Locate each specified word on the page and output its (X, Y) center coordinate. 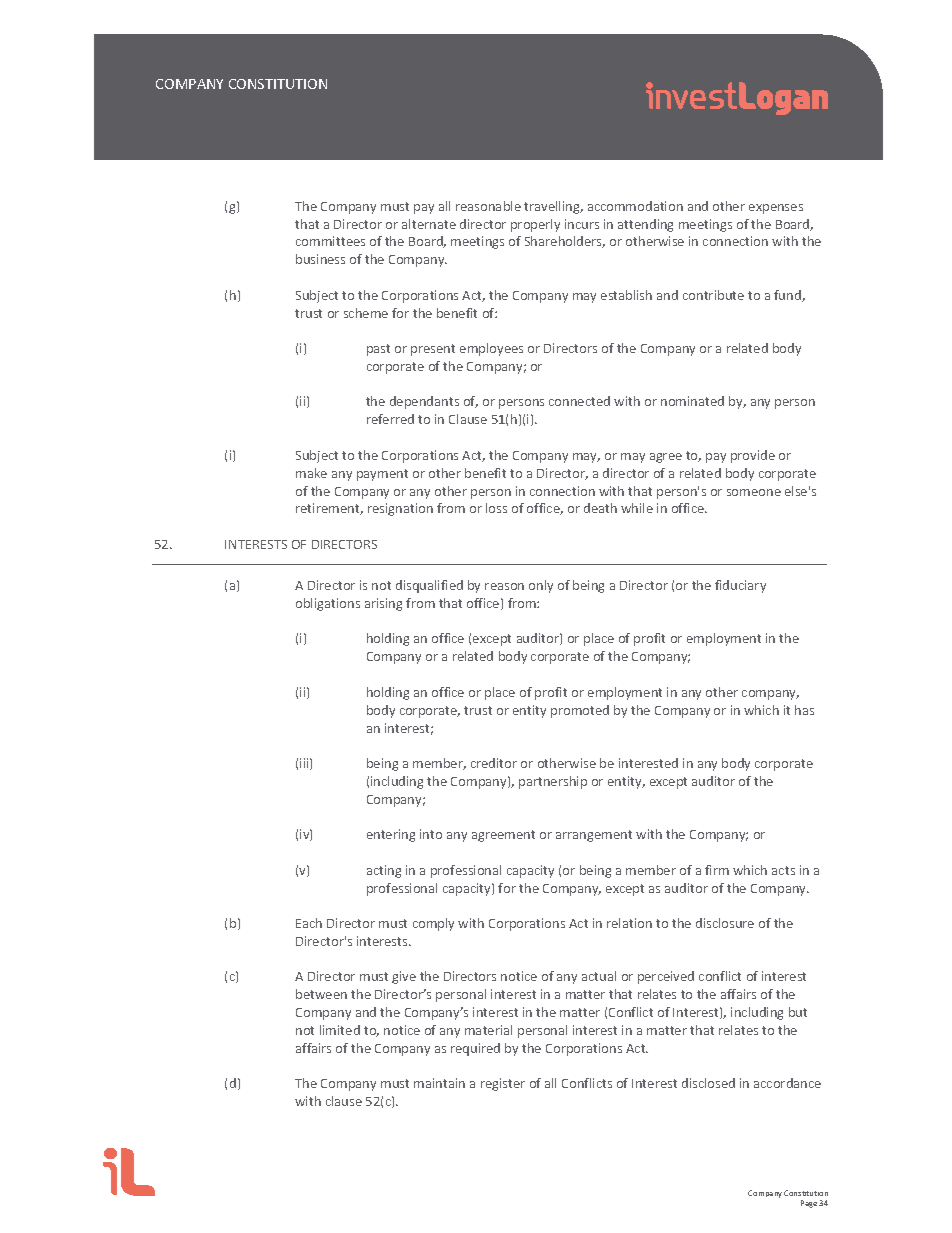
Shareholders (565, 242)
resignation (400, 509)
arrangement (594, 836)
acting (384, 871)
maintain (439, 1083)
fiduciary (740, 586)
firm (717, 870)
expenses (776, 209)
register (503, 1084)
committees (330, 241)
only (541, 586)
